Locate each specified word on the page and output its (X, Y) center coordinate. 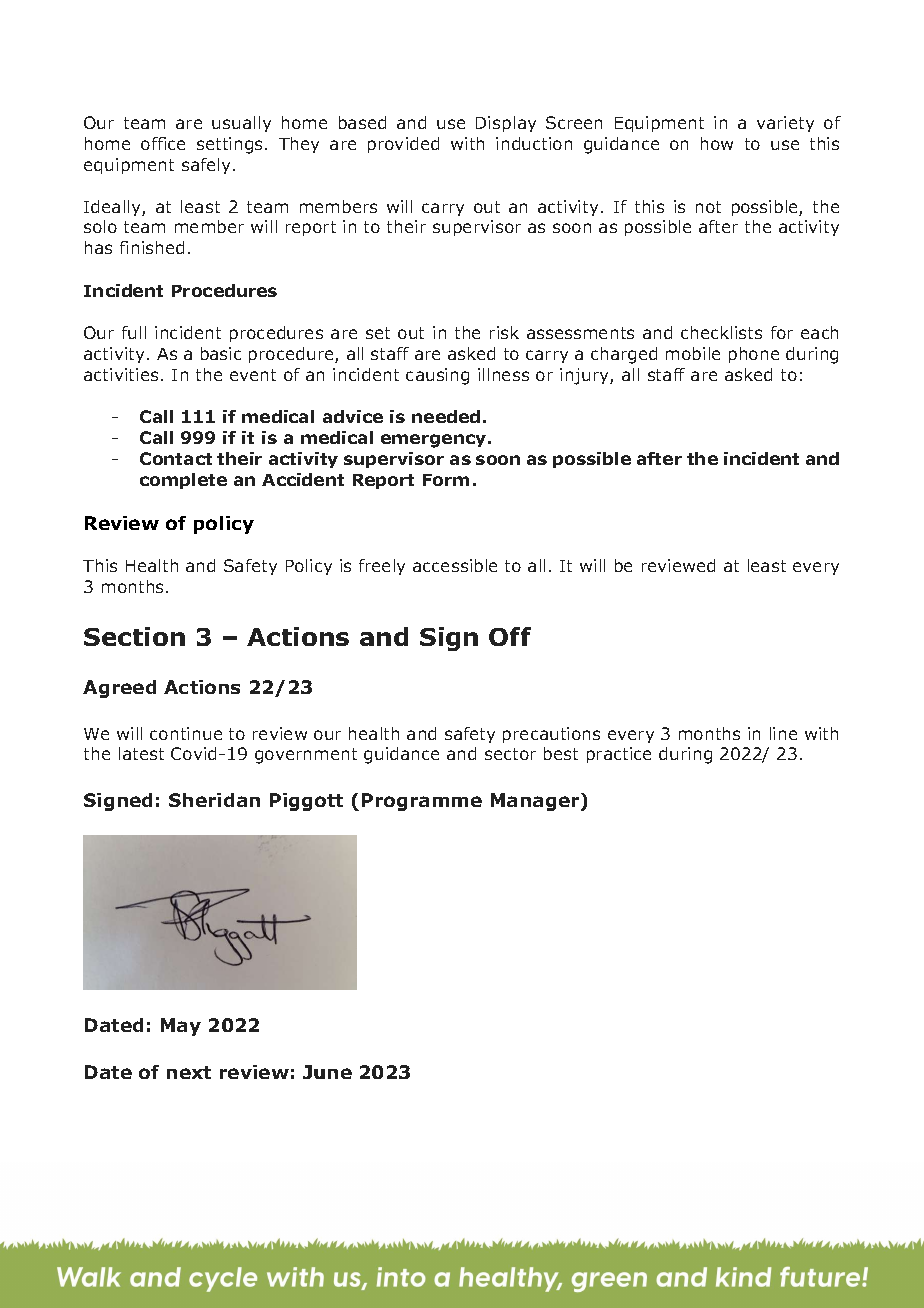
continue (186, 733)
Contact (176, 458)
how (717, 143)
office (163, 143)
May (181, 1027)
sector (510, 754)
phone (754, 355)
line (783, 733)
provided (403, 145)
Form (446, 480)
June (327, 1072)
